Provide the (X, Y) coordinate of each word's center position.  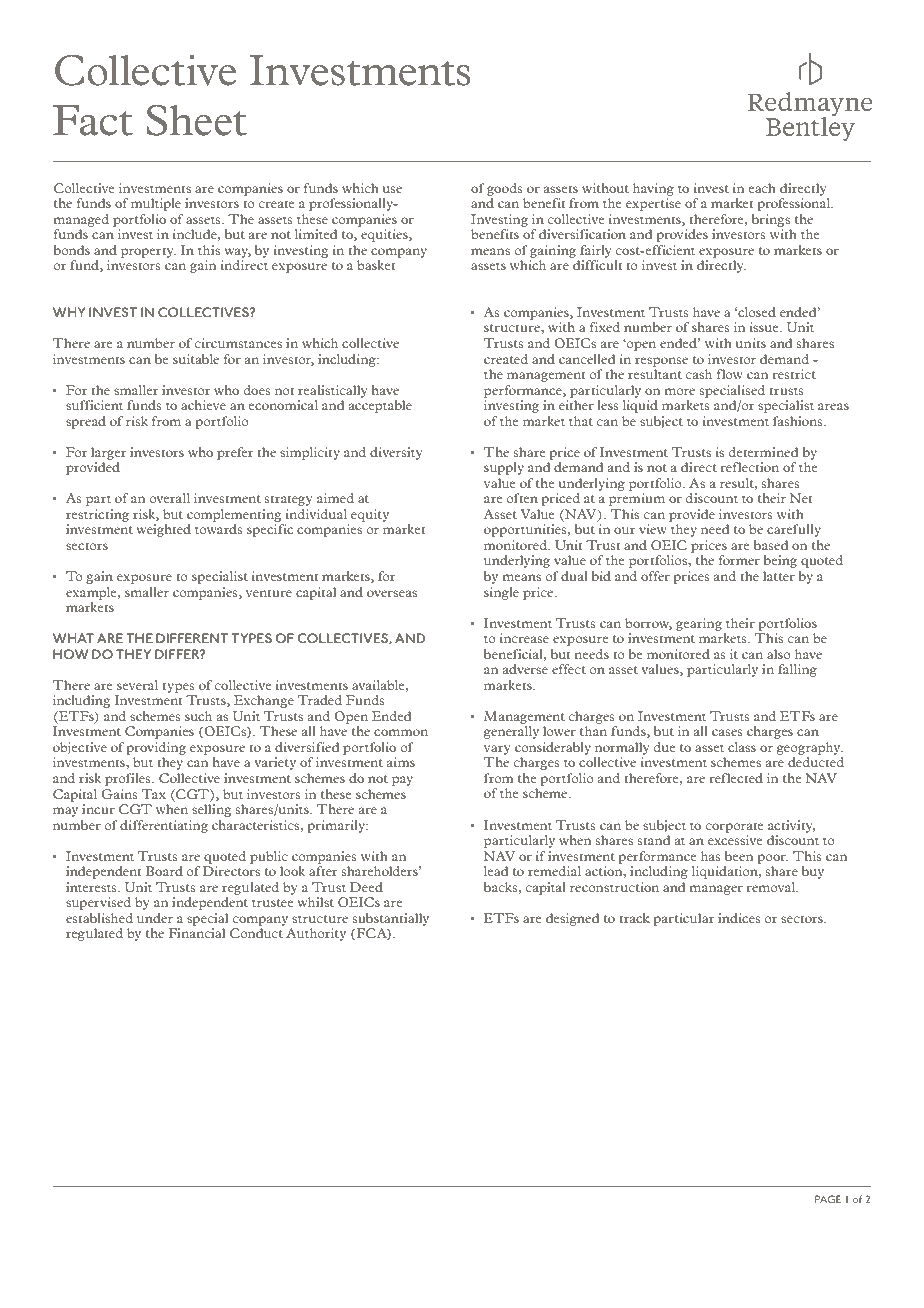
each (762, 188)
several (137, 685)
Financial (196, 933)
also (779, 654)
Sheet (196, 120)
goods (505, 189)
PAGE (828, 1199)
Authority (316, 934)
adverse (525, 669)
